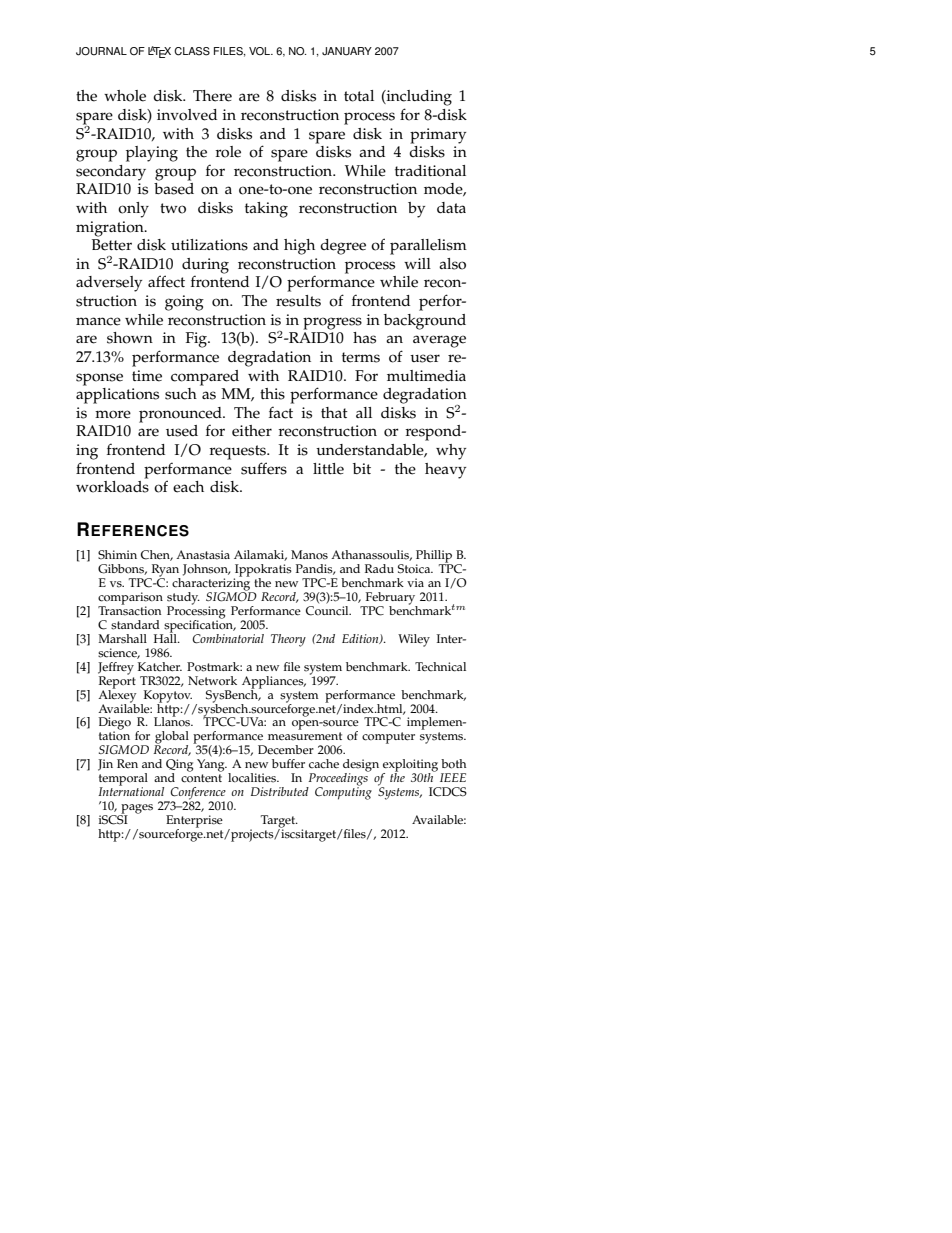 Image resolution: width=952 pixels, height=1233 pixels. Describe the element at coordinates (112, 485) in the image. I see `workloads` at that location.
